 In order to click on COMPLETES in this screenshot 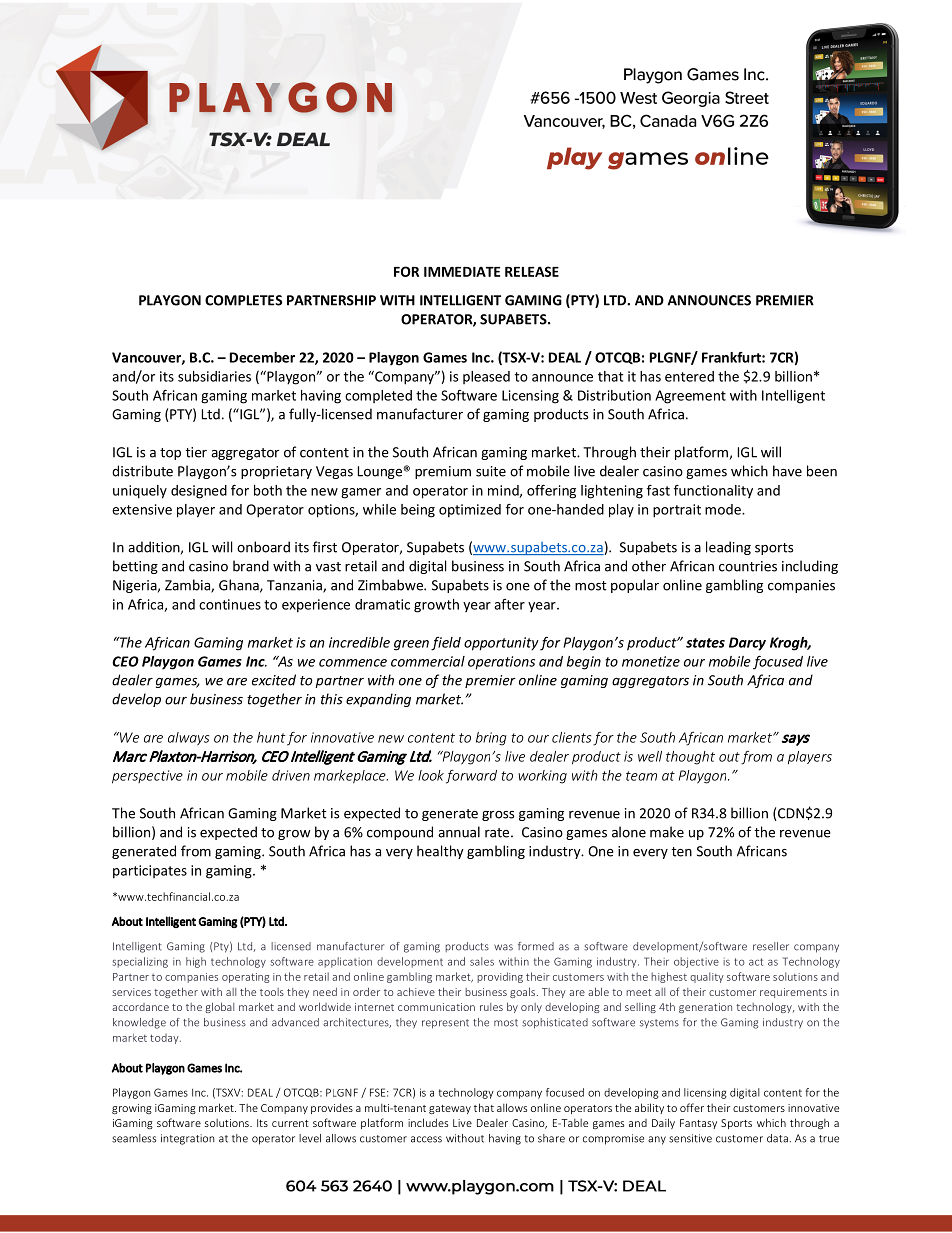, I will do `click(243, 300)`.
